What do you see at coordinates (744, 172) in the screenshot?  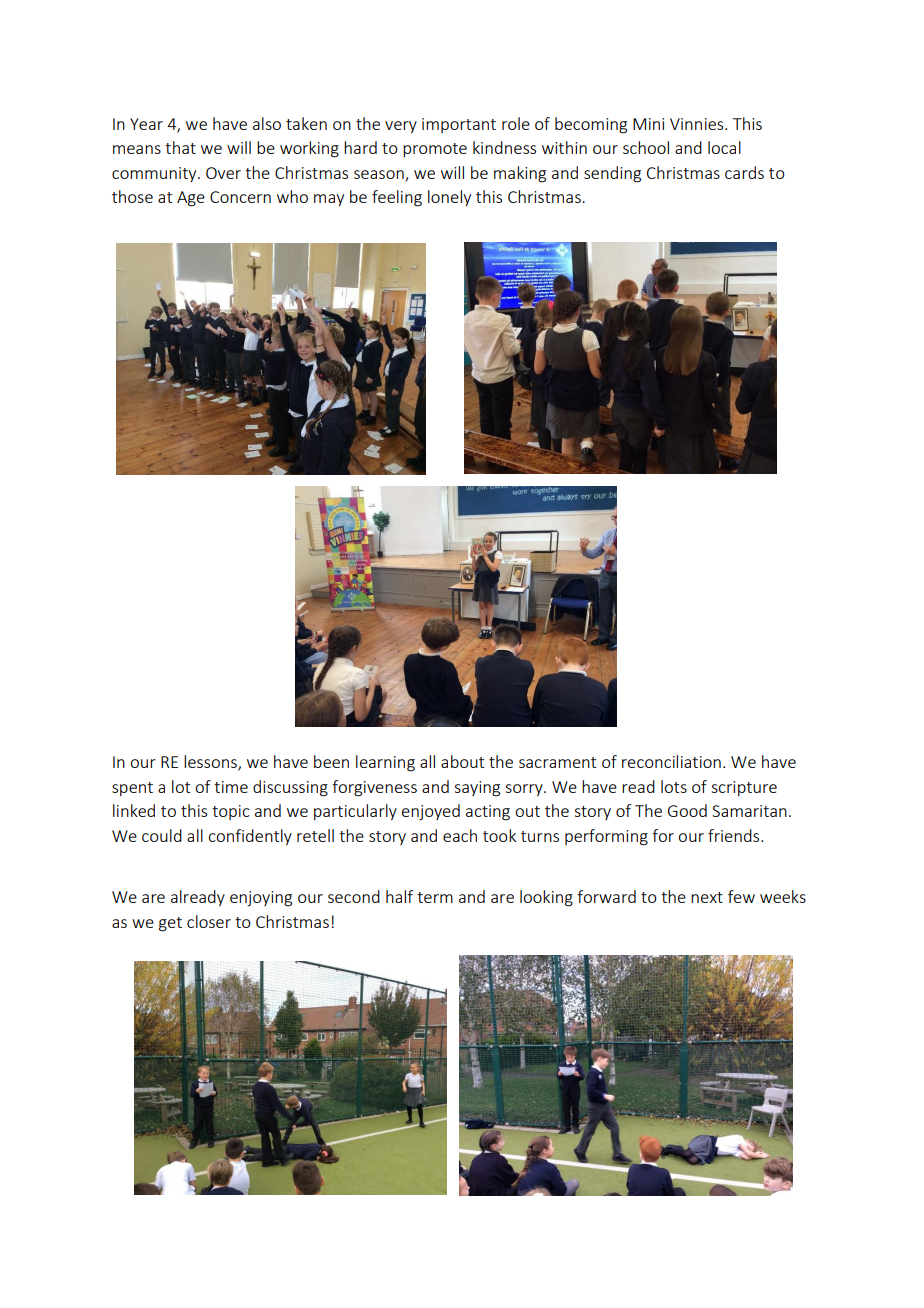 I see `cards` at bounding box center [744, 172].
